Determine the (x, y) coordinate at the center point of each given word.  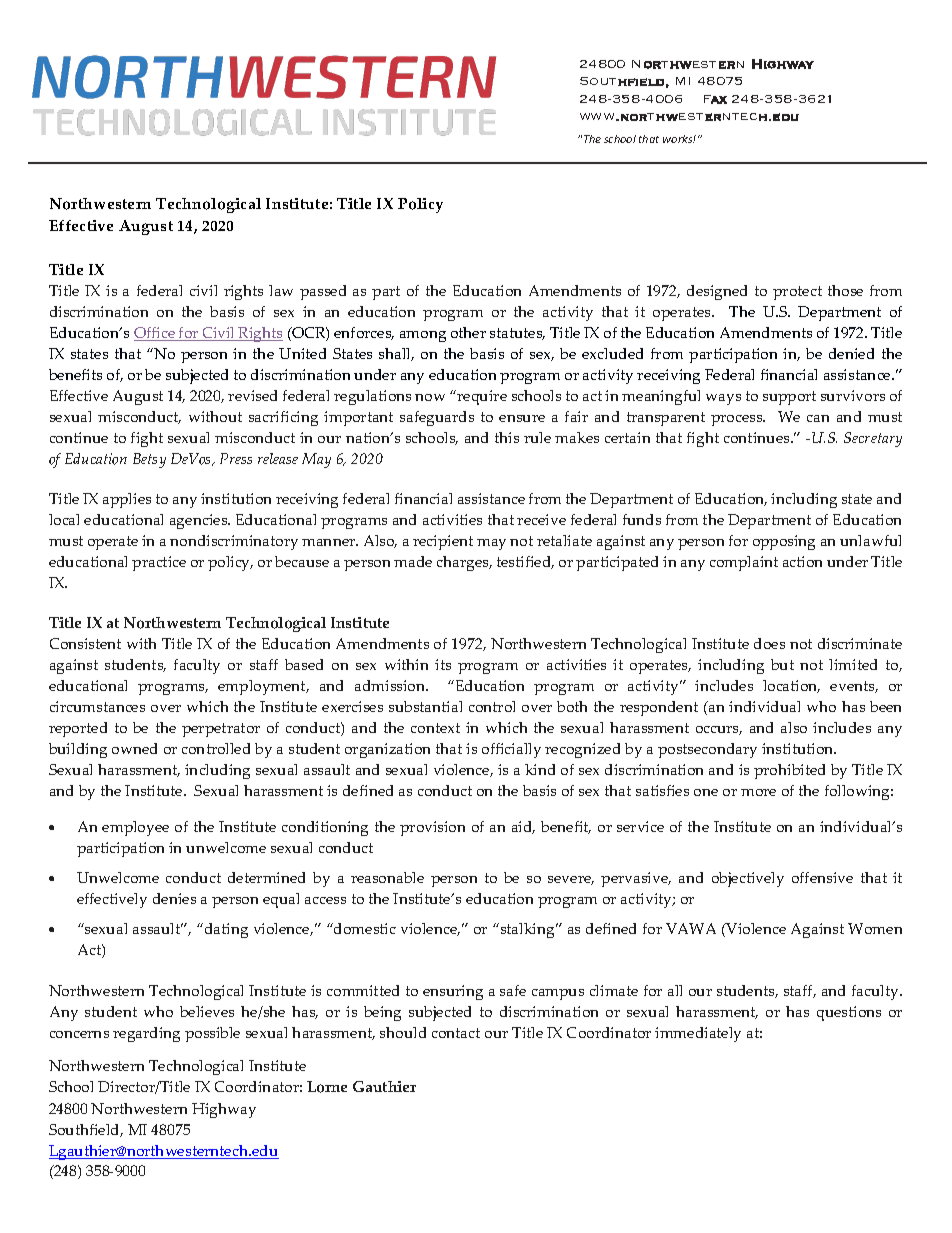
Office (155, 334)
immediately (698, 1034)
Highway (224, 1110)
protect (797, 293)
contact (456, 1033)
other (468, 332)
